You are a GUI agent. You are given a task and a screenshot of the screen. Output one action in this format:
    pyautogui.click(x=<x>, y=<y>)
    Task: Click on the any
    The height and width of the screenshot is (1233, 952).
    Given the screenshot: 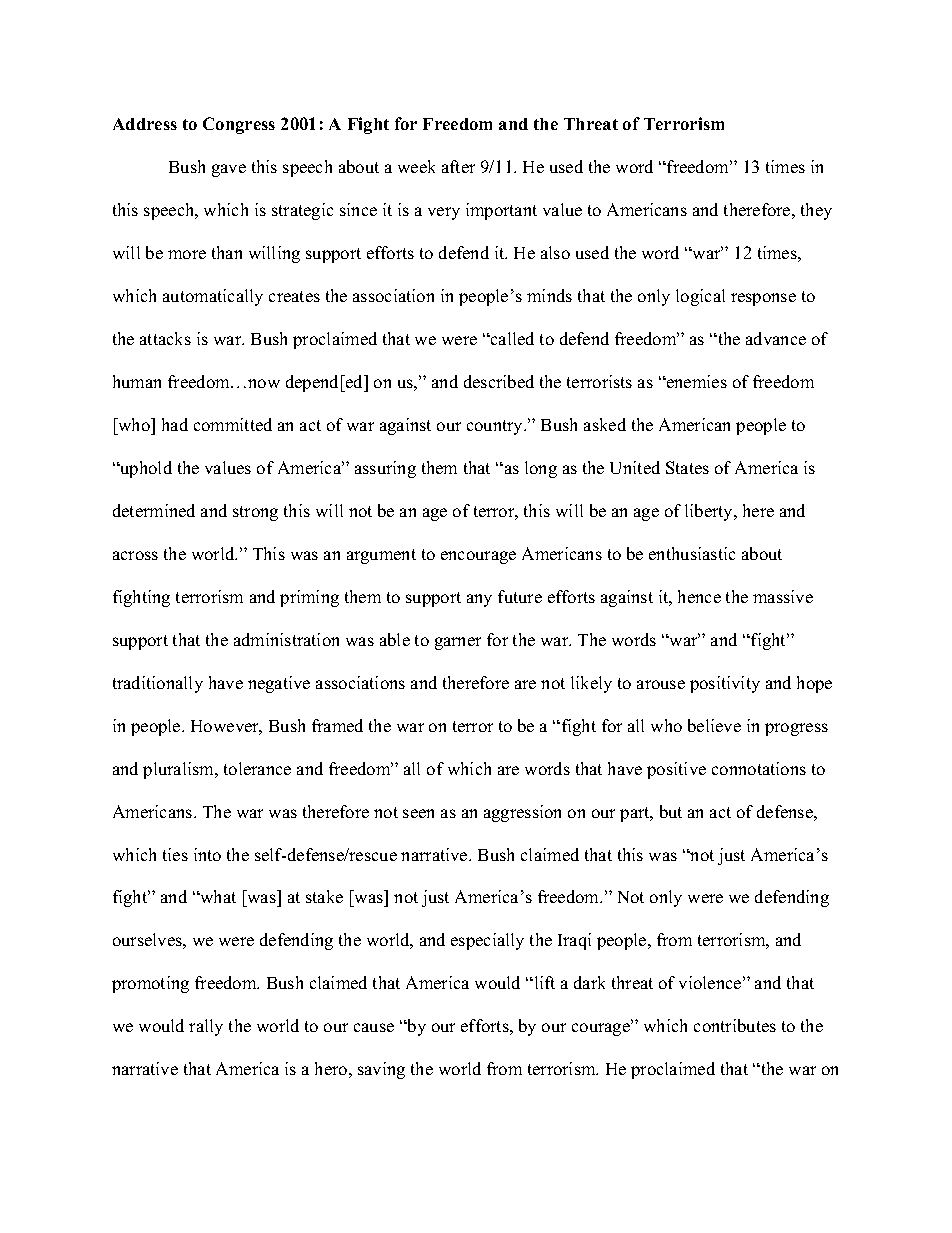 What is the action you would take?
    pyautogui.click(x=479, y=600)
